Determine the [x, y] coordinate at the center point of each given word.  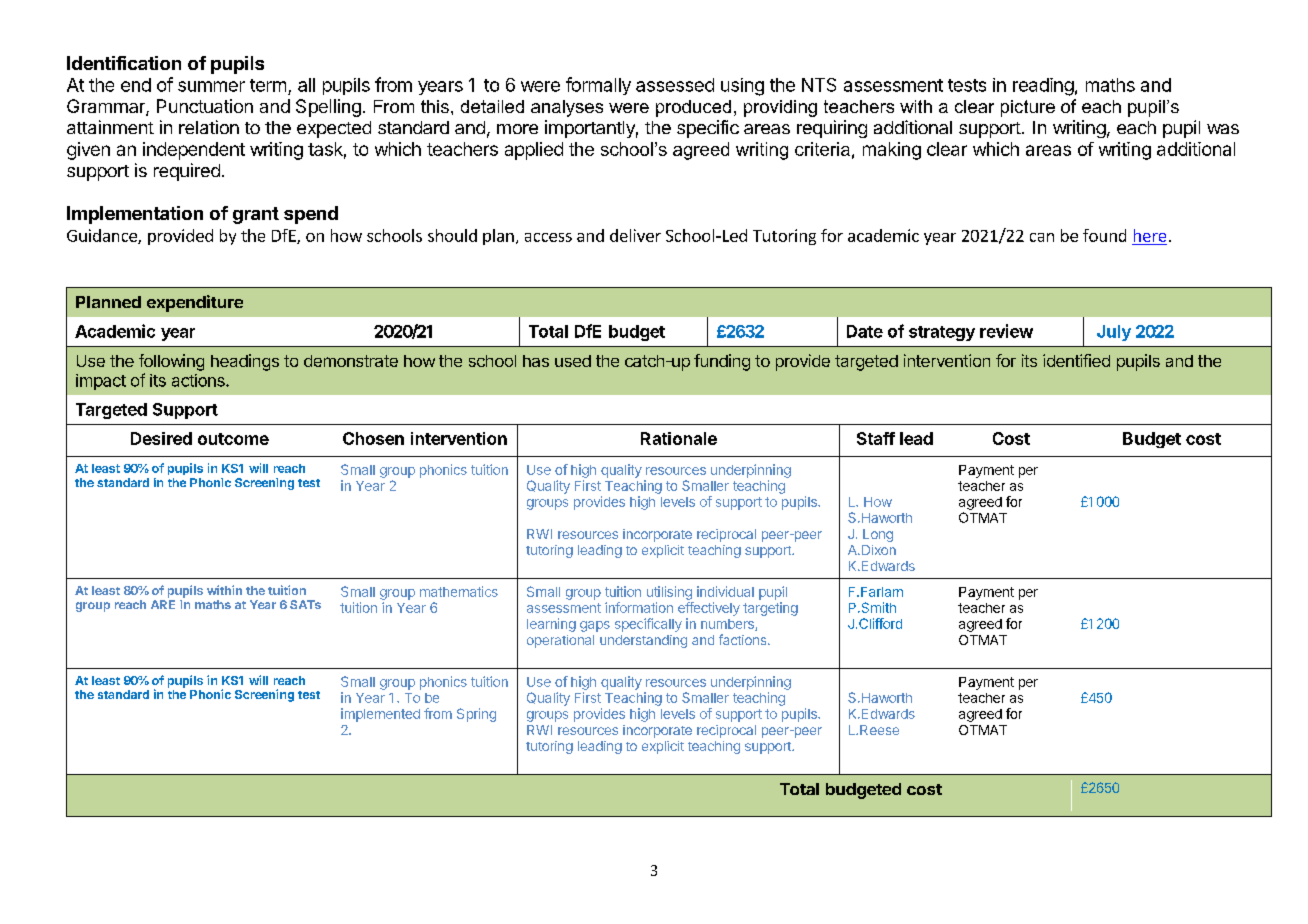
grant [256, 215]
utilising [669, 593]
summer [211, 86]
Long [878, 535]
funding [722, 362]
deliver [635, 235]
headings [245, 362]
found [1104, 235]
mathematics [459, 591]
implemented [380, 715]
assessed [675, 85]
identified [1076, 360]
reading [1043, 87]
